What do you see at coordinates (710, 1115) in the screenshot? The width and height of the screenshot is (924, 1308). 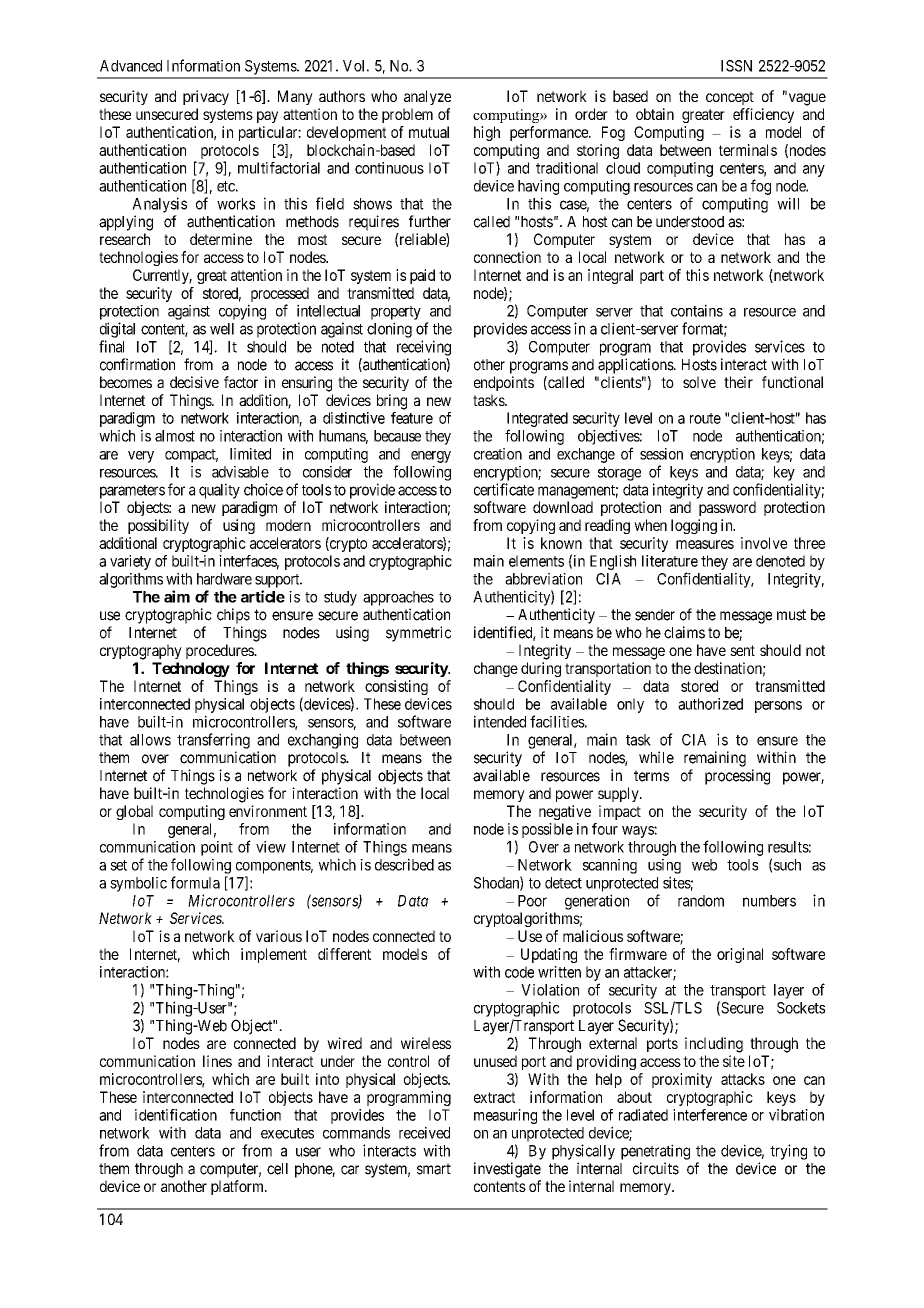 I see `interference` at bounding box center [710, 1115].
